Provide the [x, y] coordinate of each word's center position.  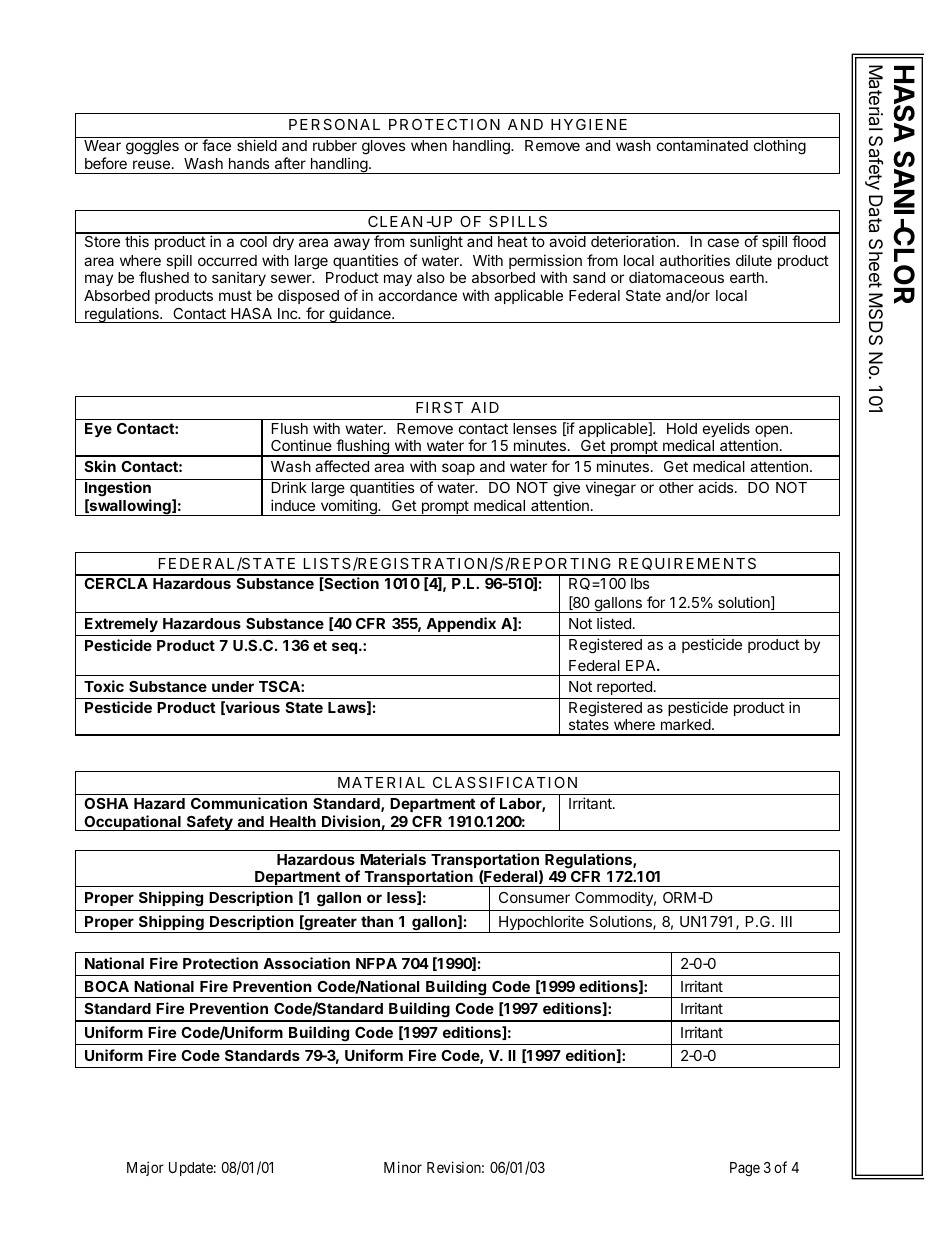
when [429, 145]
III [786, 921]
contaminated [702, 145]
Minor [403, 1167]
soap [458, 469]
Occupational [132, 823]
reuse [151, 164]
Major [145, 1168]
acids [717, 487]
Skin [100, 466]
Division [351, 823]
